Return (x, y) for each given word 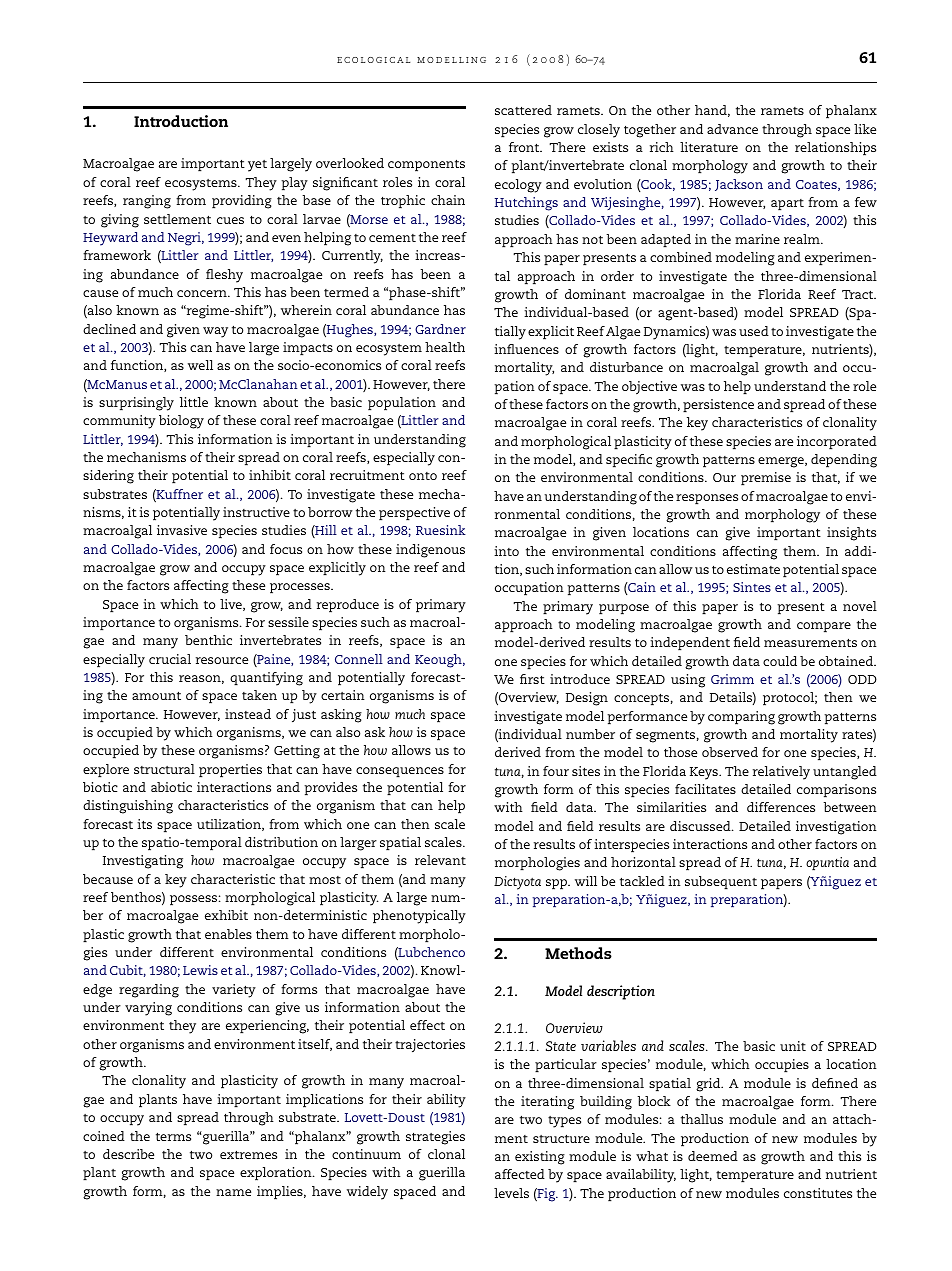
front (525, 147)
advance (732, 129)
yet (257, 166)
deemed (713, 1156)
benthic (208, 640)
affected (520, 1174)
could (780, 661)
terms (173, 1136)
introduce (580, 679)
